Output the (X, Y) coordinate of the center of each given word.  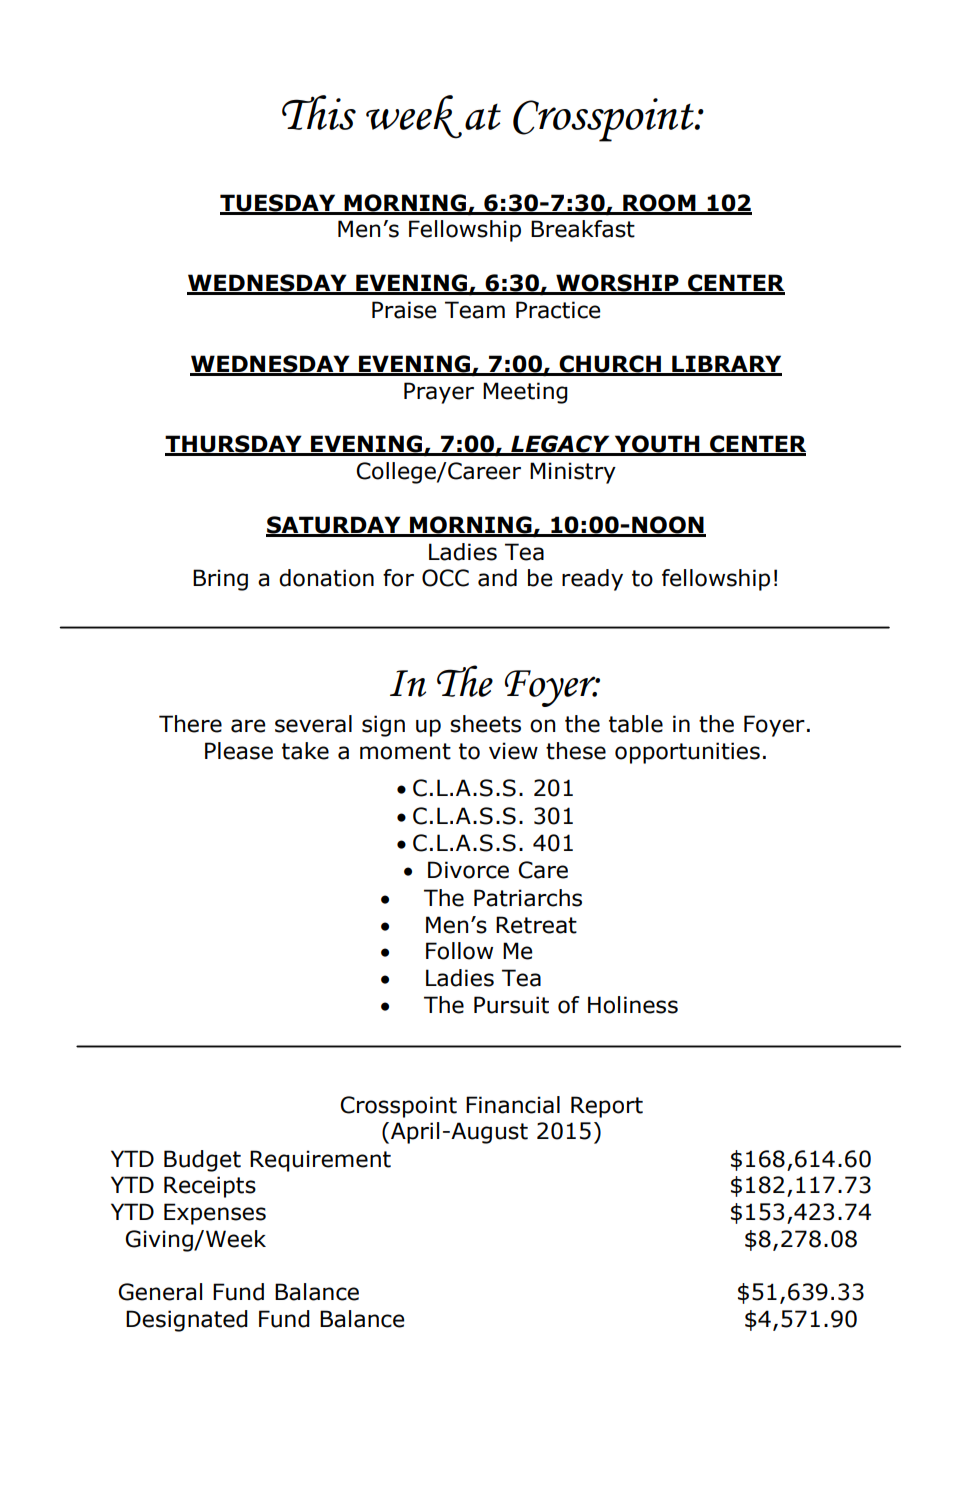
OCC (445, 578)
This (319, 112)
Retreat (536, 925)
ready (592, 580)
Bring (220, 580)
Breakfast (583, 229)
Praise (404, 310)
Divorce (468, 870)
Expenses (215, 1214)
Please (239, 751)
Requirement (320, 1161)
